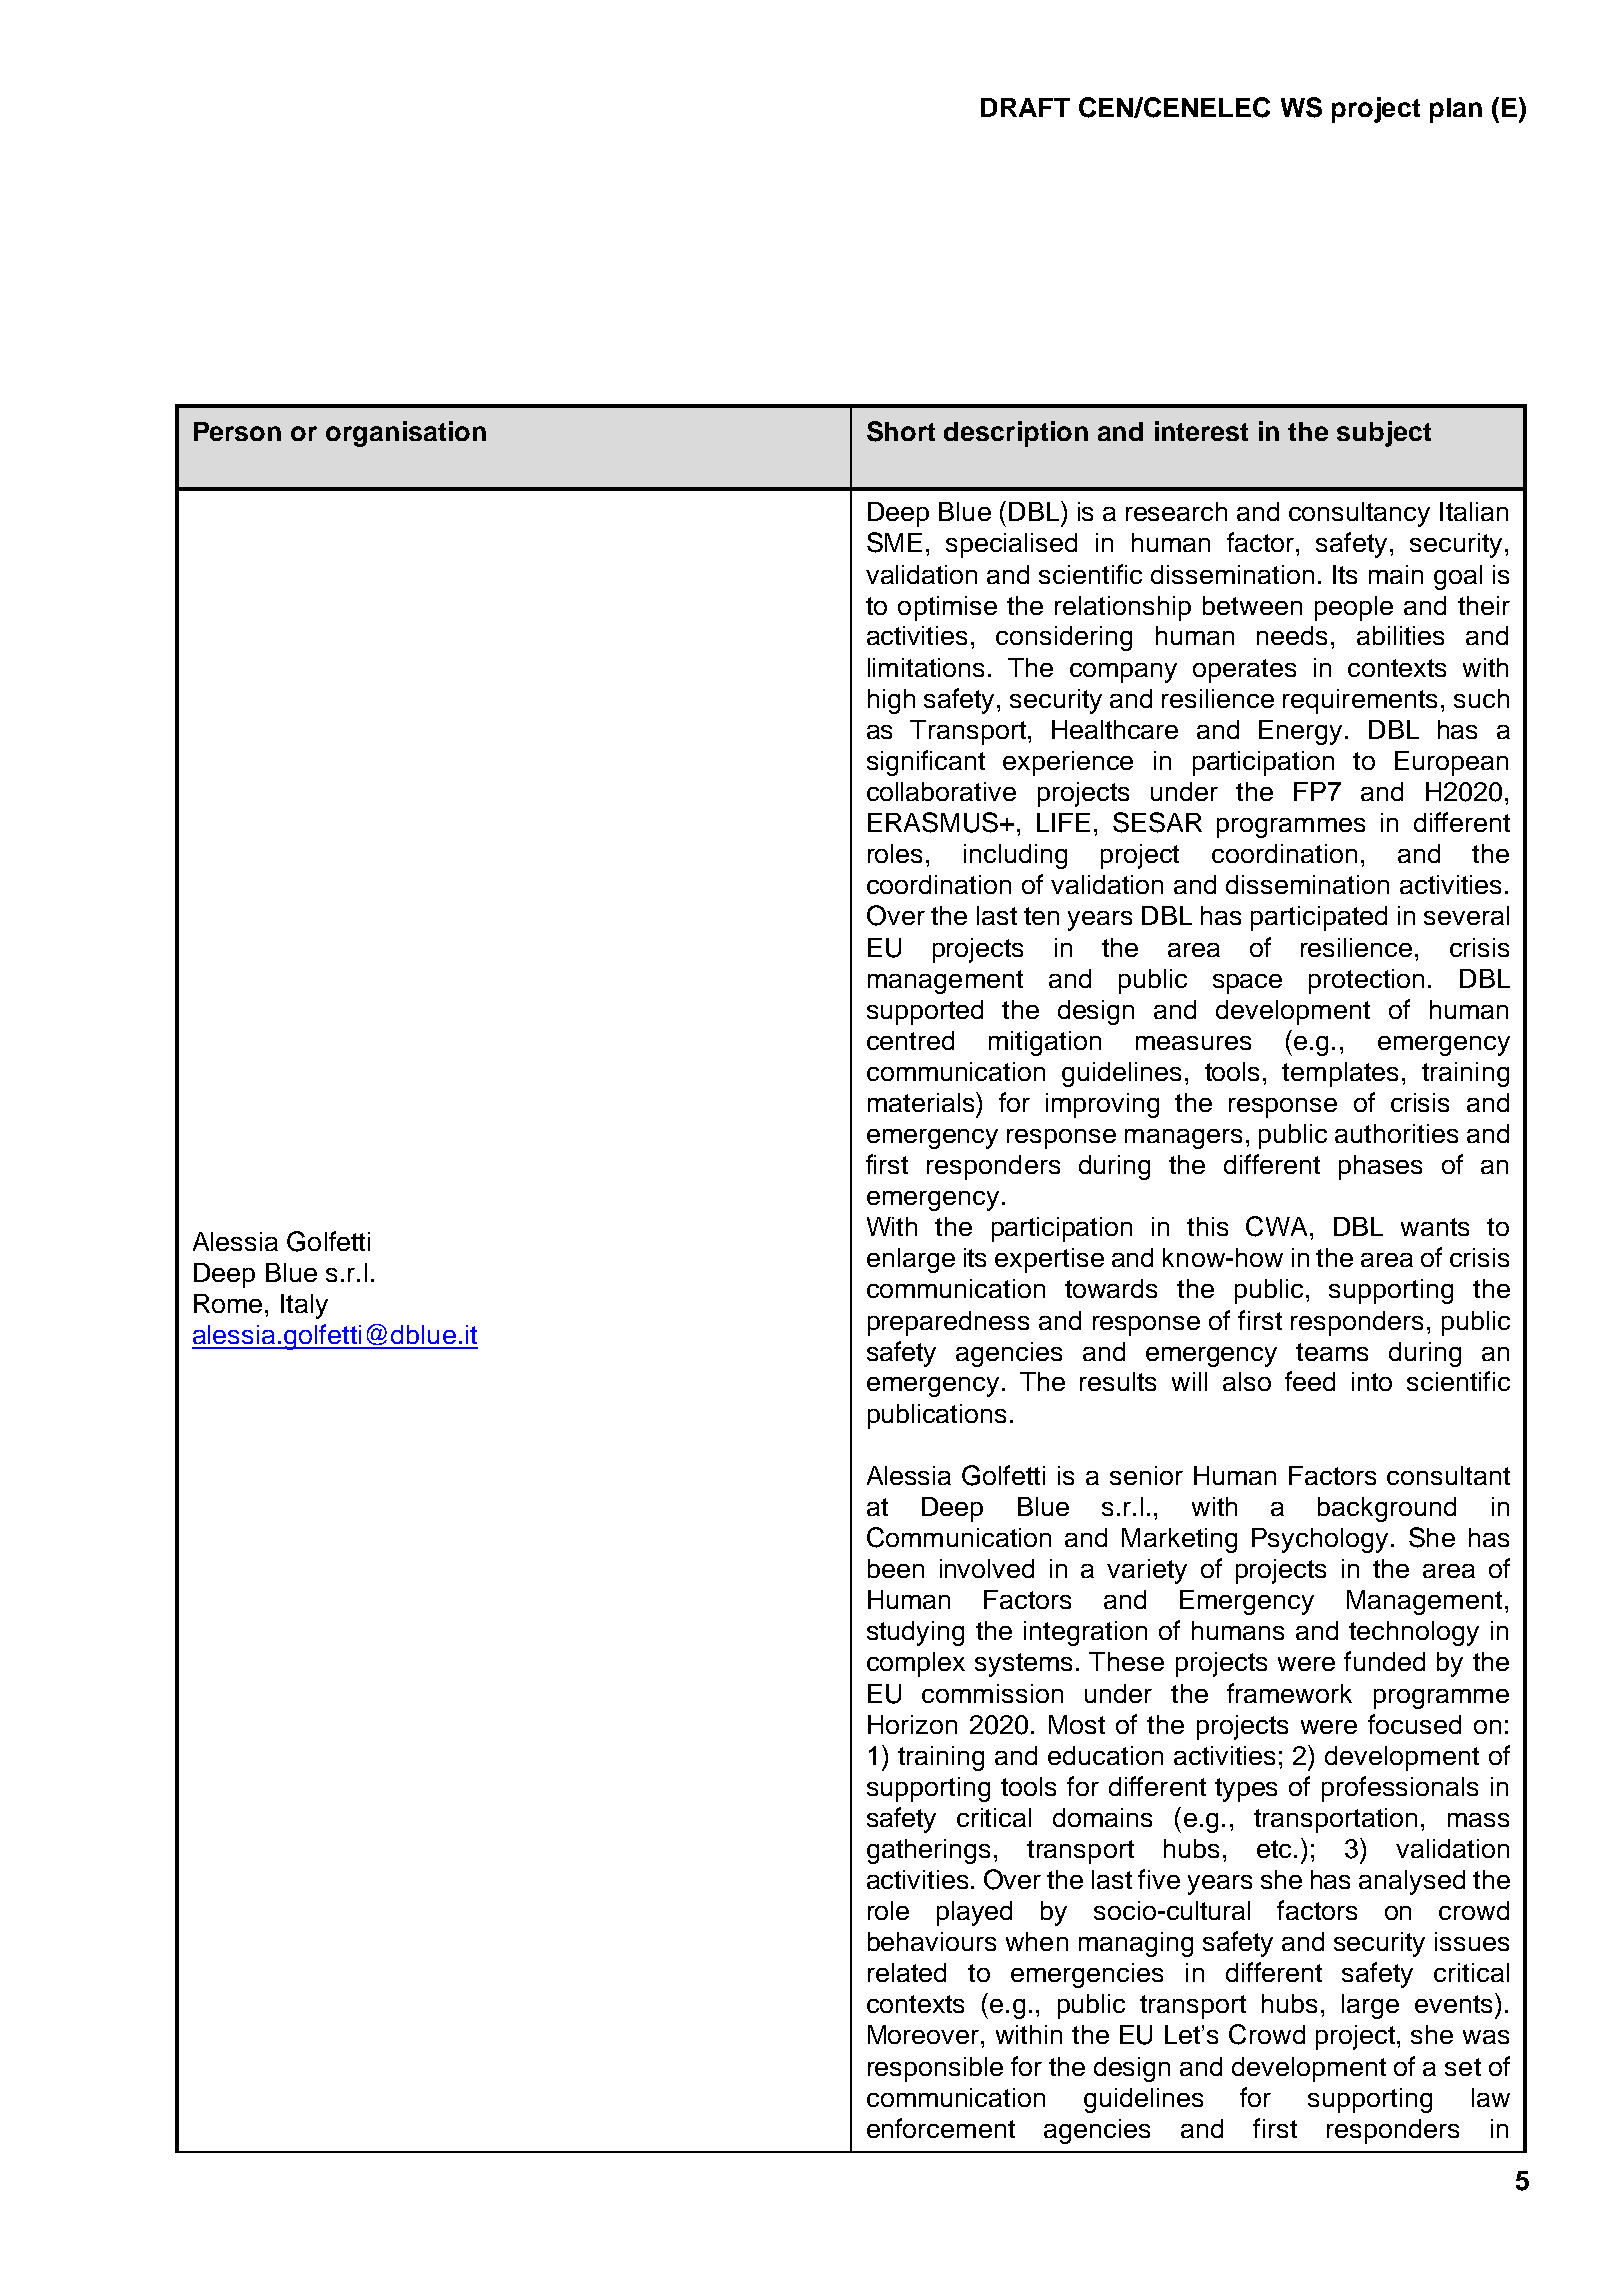 This document has width=1611, height=2276. Describe the element at coordinates (304, 1306) in the document. I see `Italy` at that location.
